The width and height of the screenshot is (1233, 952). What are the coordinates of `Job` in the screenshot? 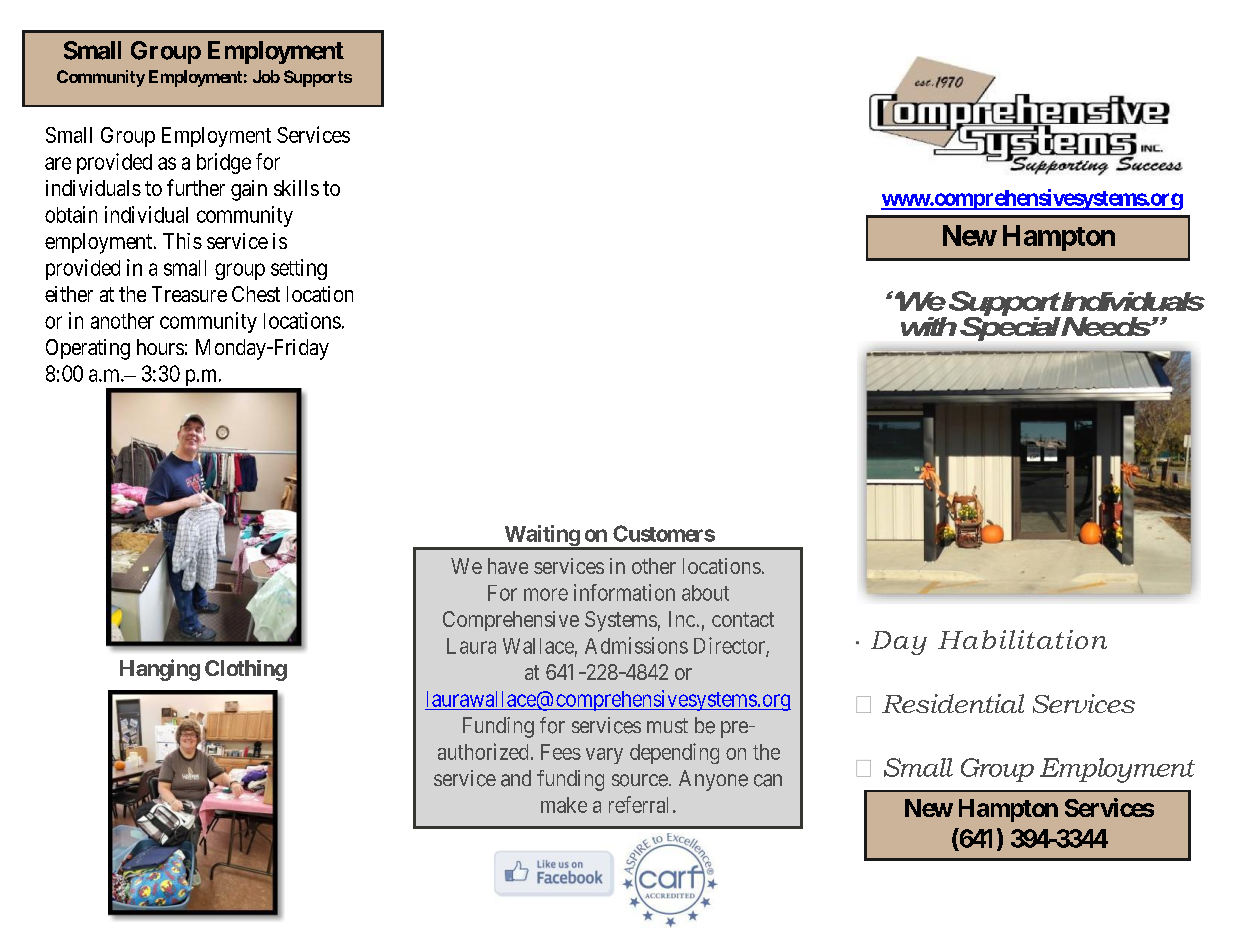 It's located at (266, 76).
